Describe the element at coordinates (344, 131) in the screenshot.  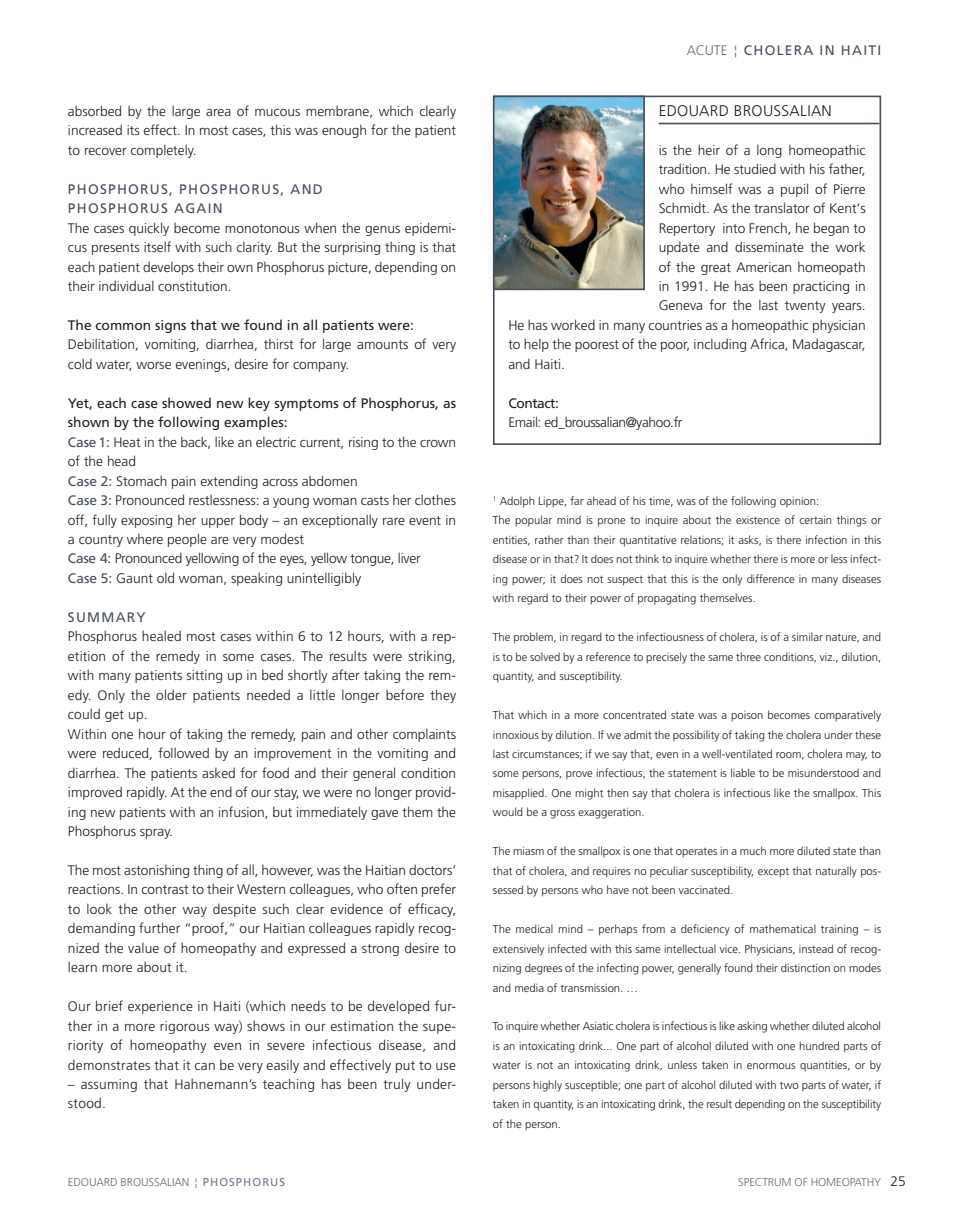
I see `enough` at that location.
